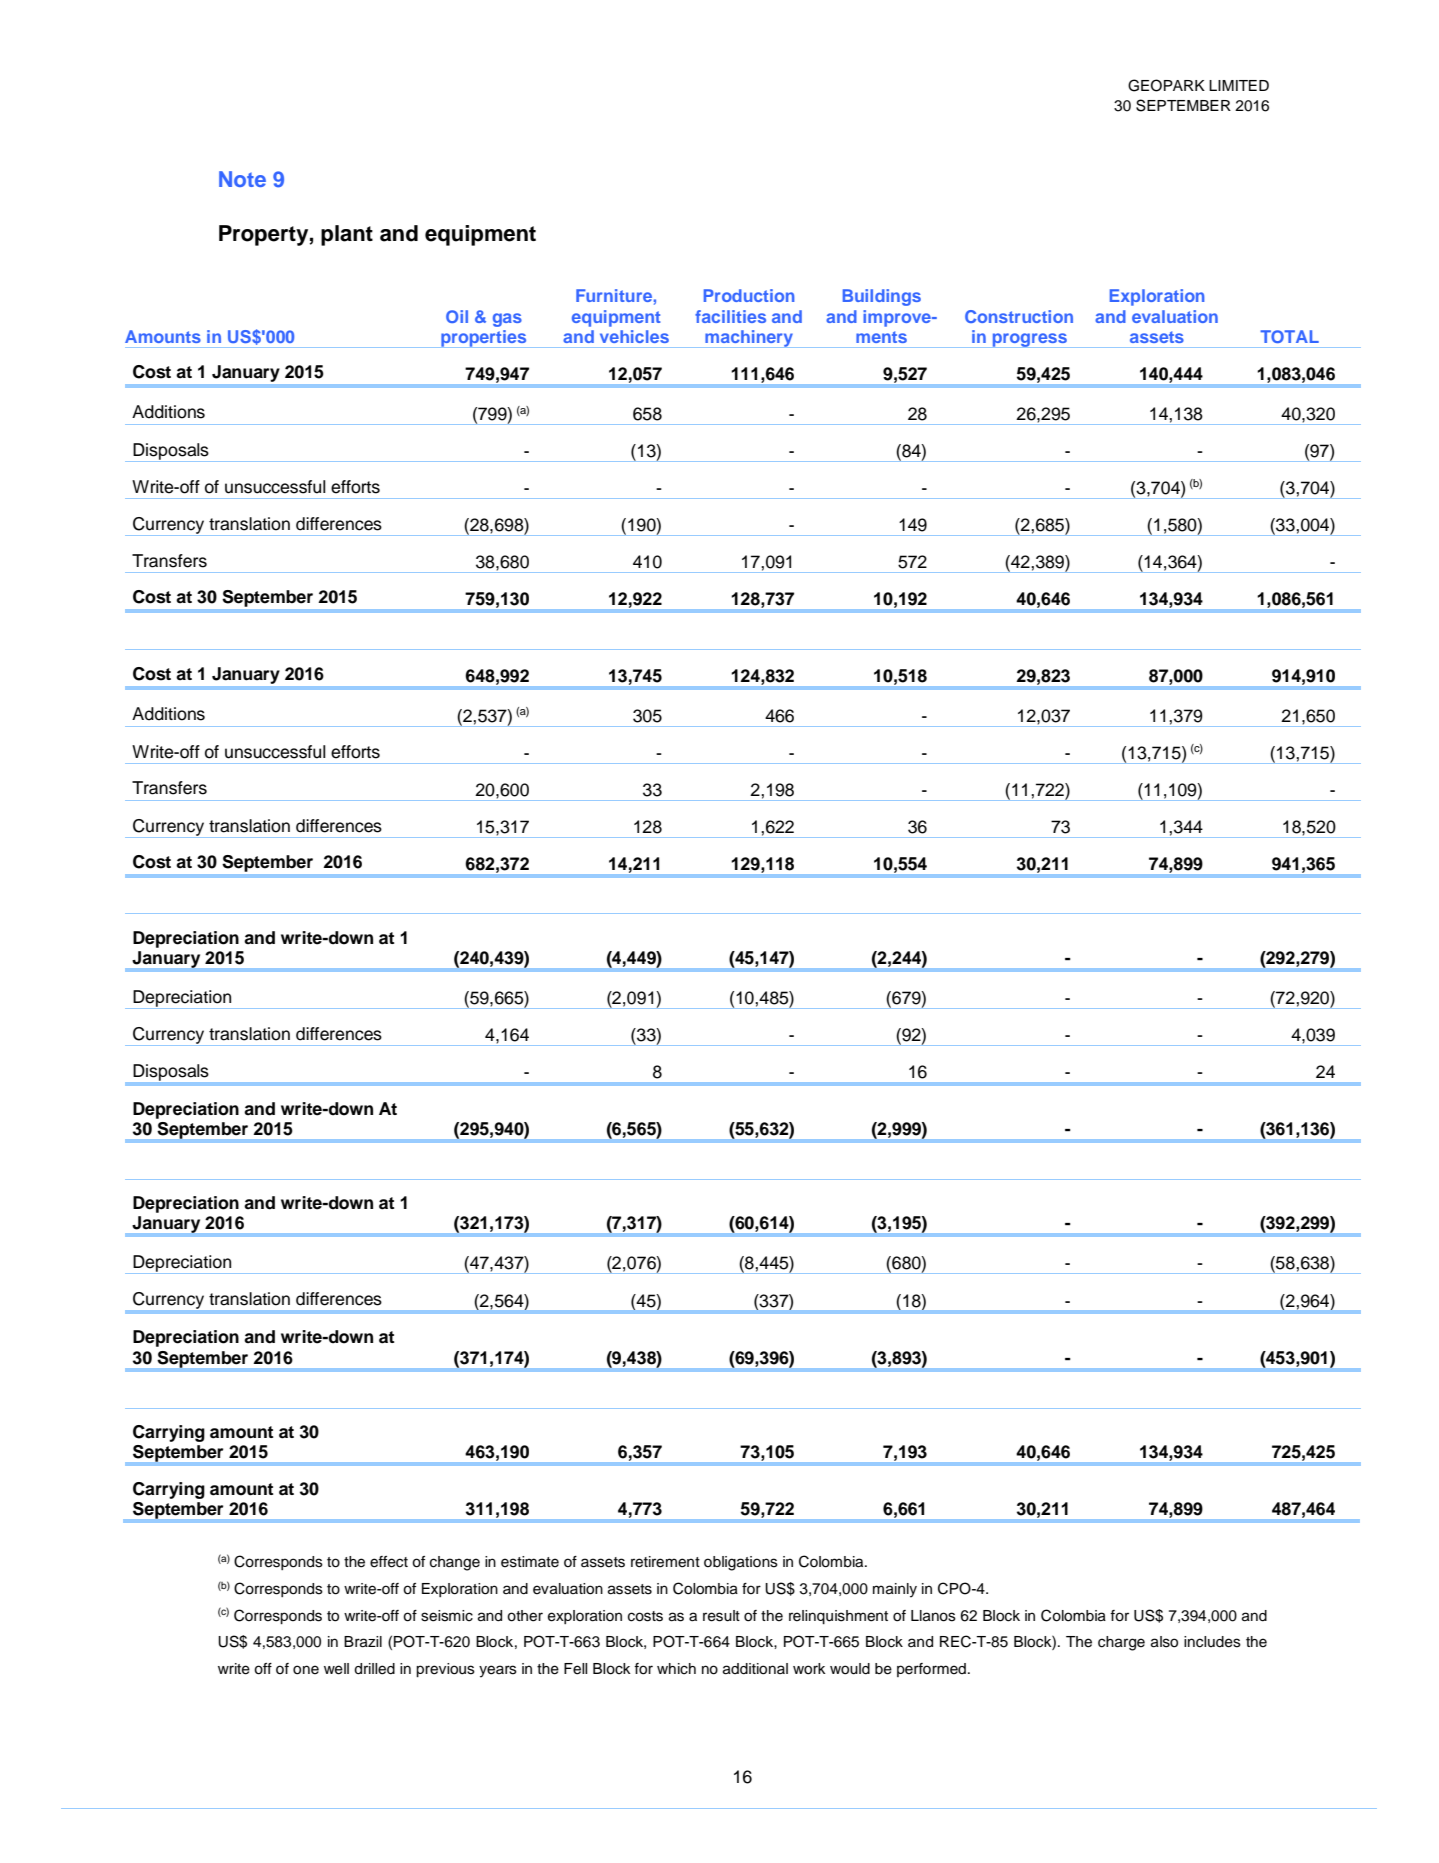 Image resolution: width=1439 pixels, height=1863 pixels. What do you see at coordinates (347, 235) in the screenshot?
I see `plant` at bounding box center [347, 235].
